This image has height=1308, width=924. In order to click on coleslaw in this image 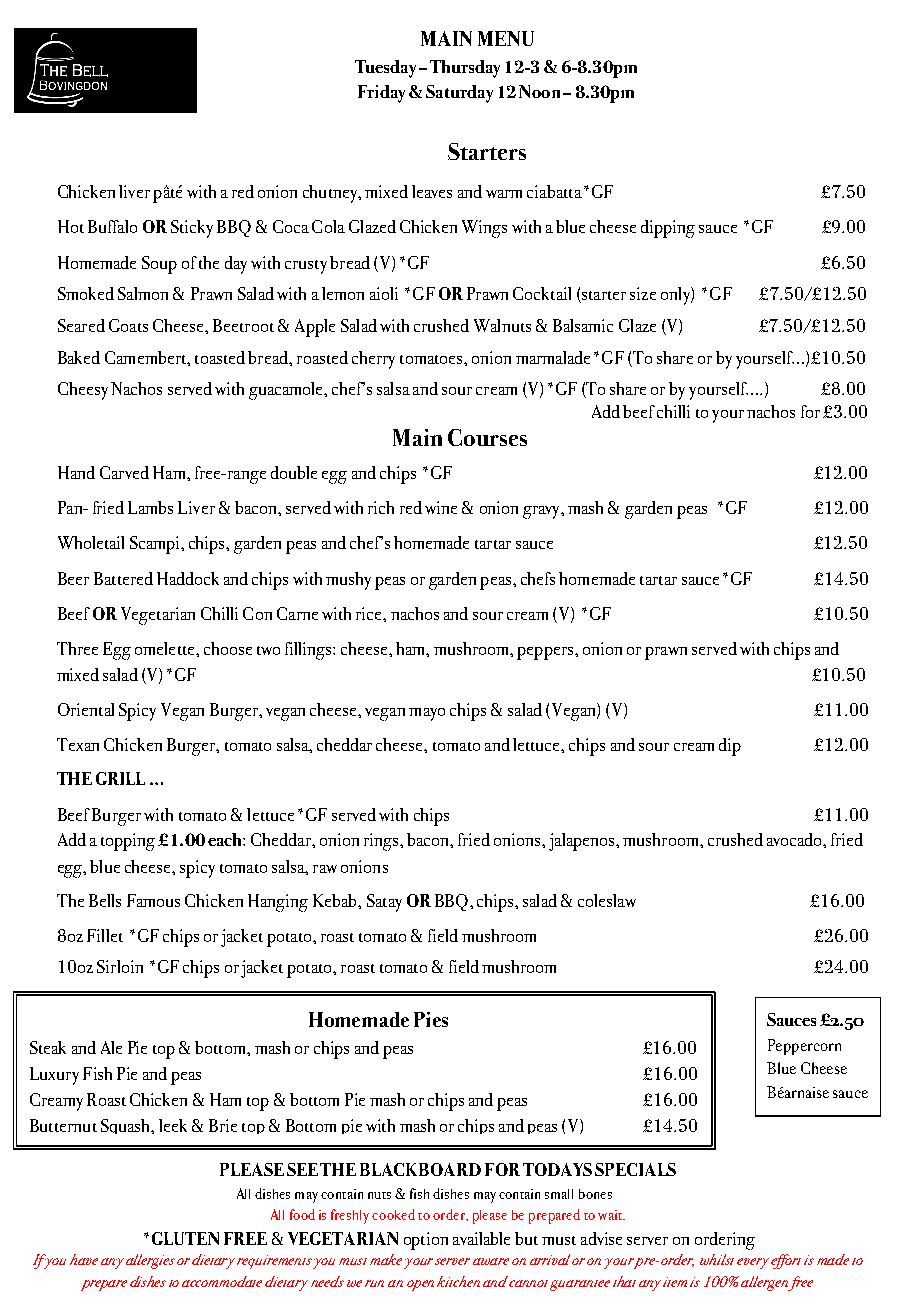, I will do `click(607, 900)`.
